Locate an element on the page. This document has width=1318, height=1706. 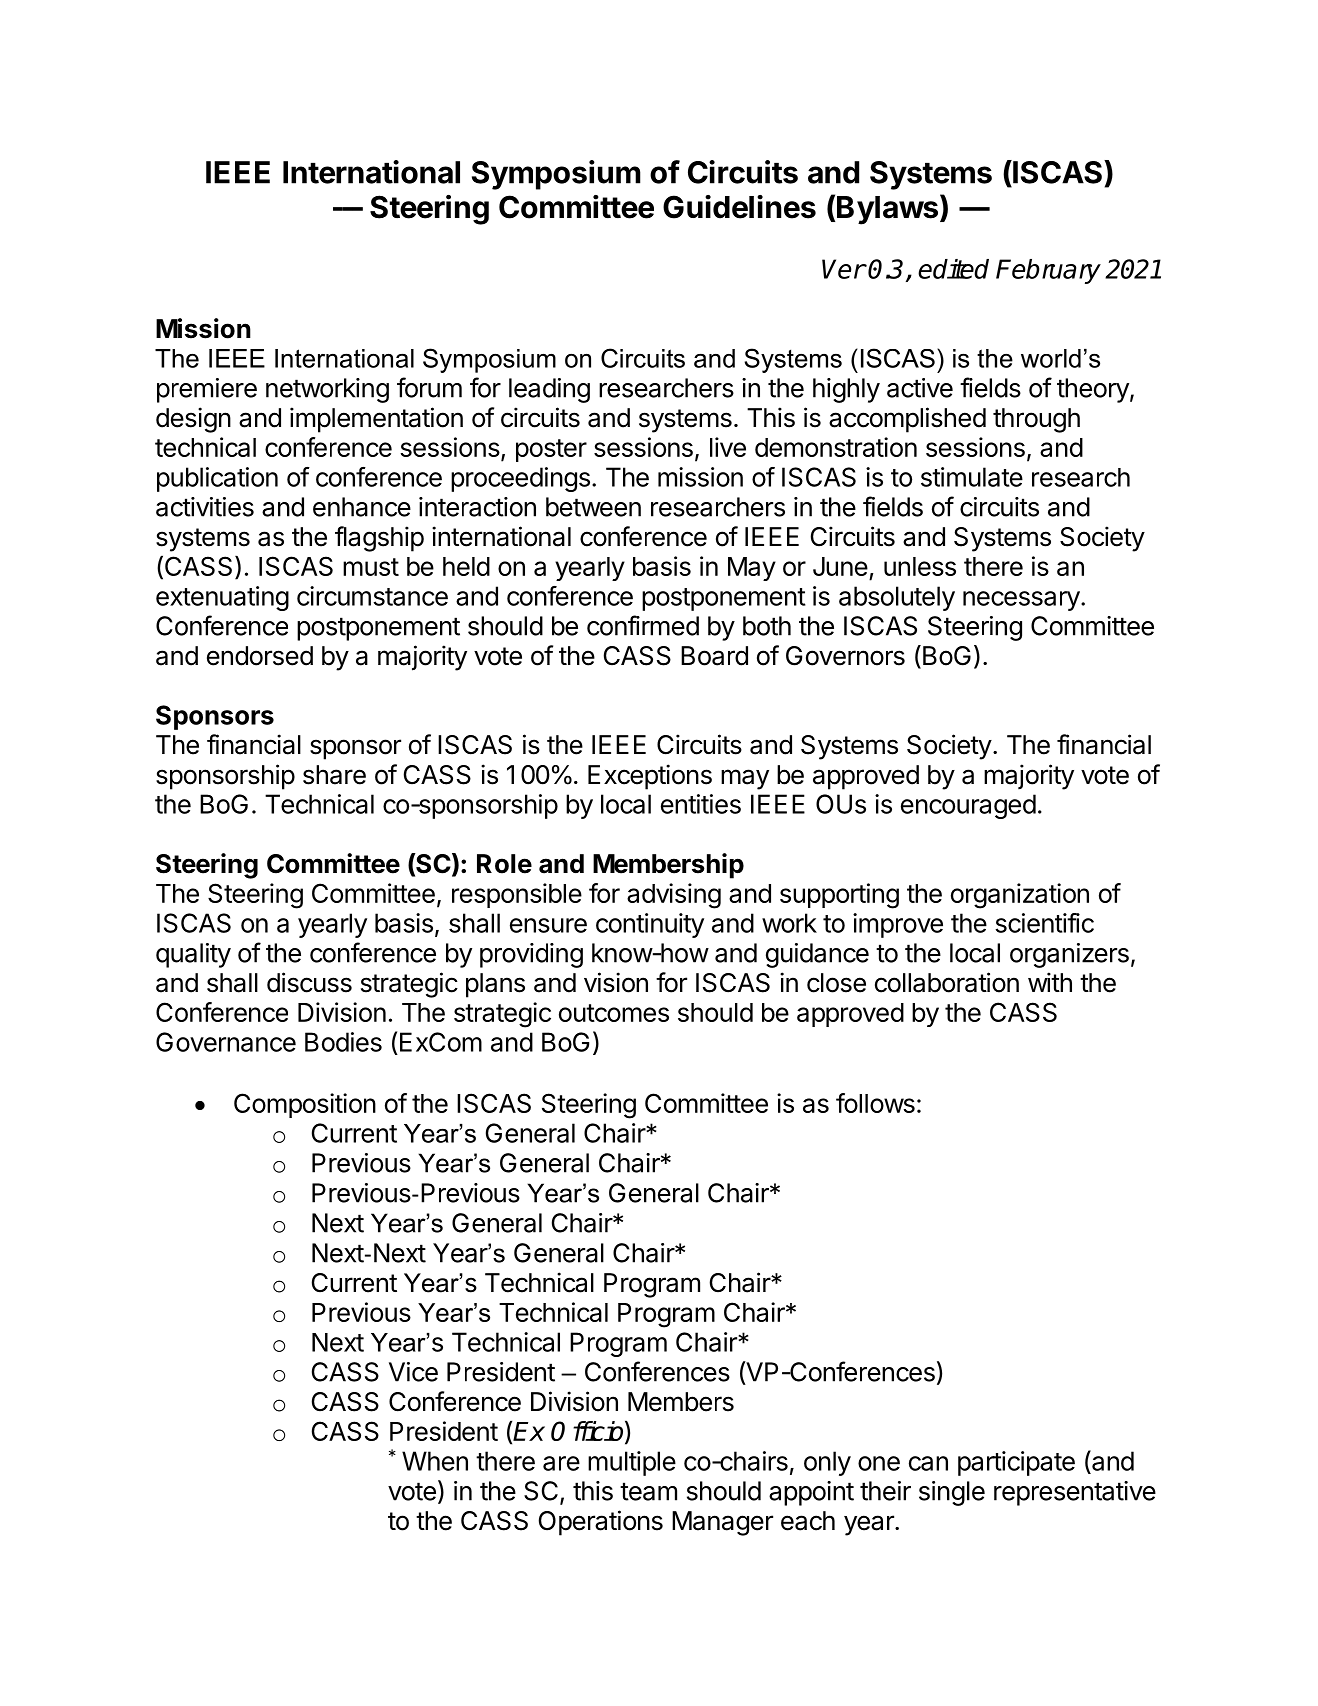
team is located at coordinates (648, 1491).
